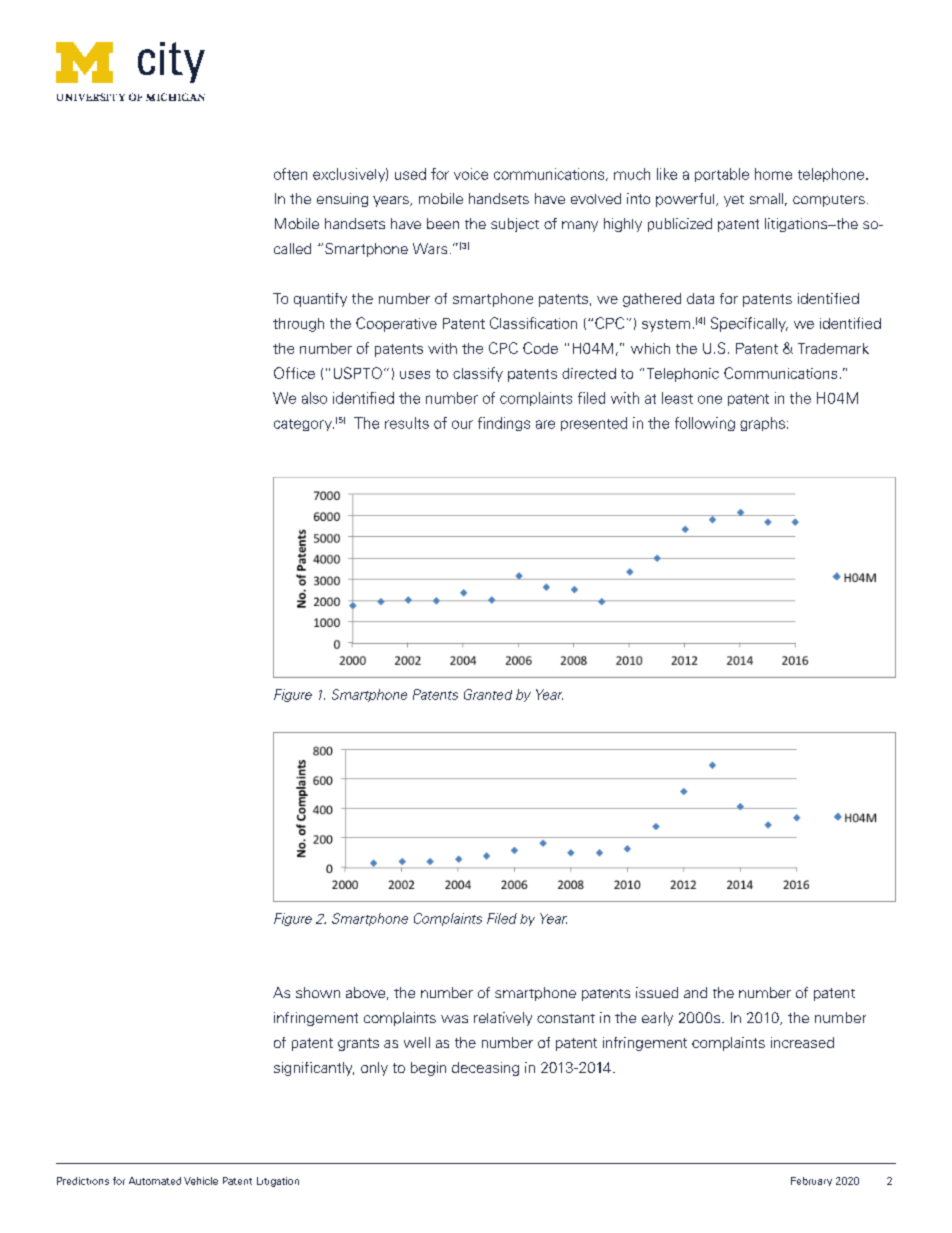  What do you see at coordinates (155, 1181) in the image?
I see `Automated` at bounding box center [155, 1181].
